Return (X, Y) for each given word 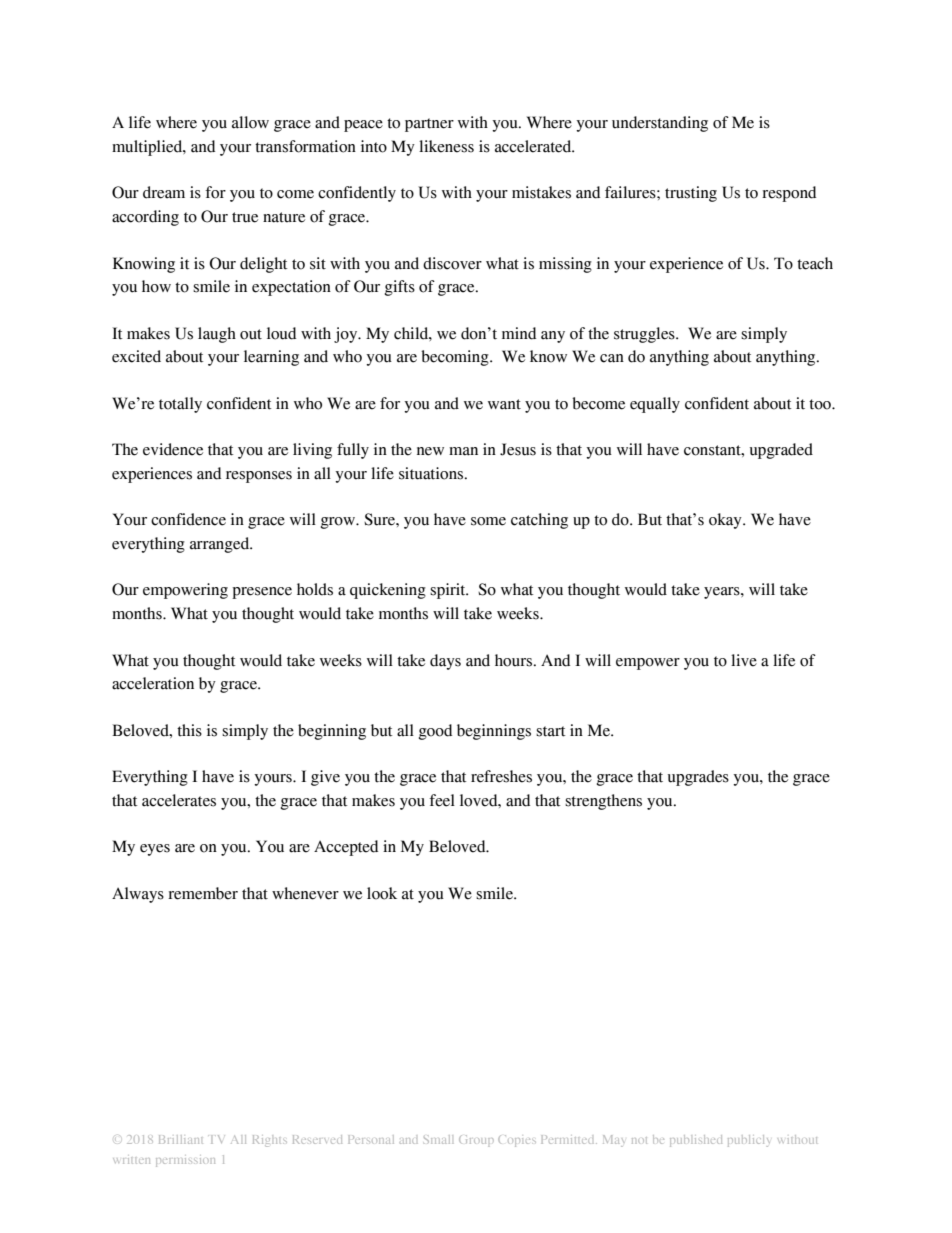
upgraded (781, 451)
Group (476, 1141)
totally (180, 405)
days (445, 662)
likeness (446, 146)
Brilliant (181, 1139)
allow (250, 122)
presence (262, 593)
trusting (691, 194)
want (504, 404)
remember (203, 893)
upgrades (698, 778)
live (744, 660)
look (382, 893)
